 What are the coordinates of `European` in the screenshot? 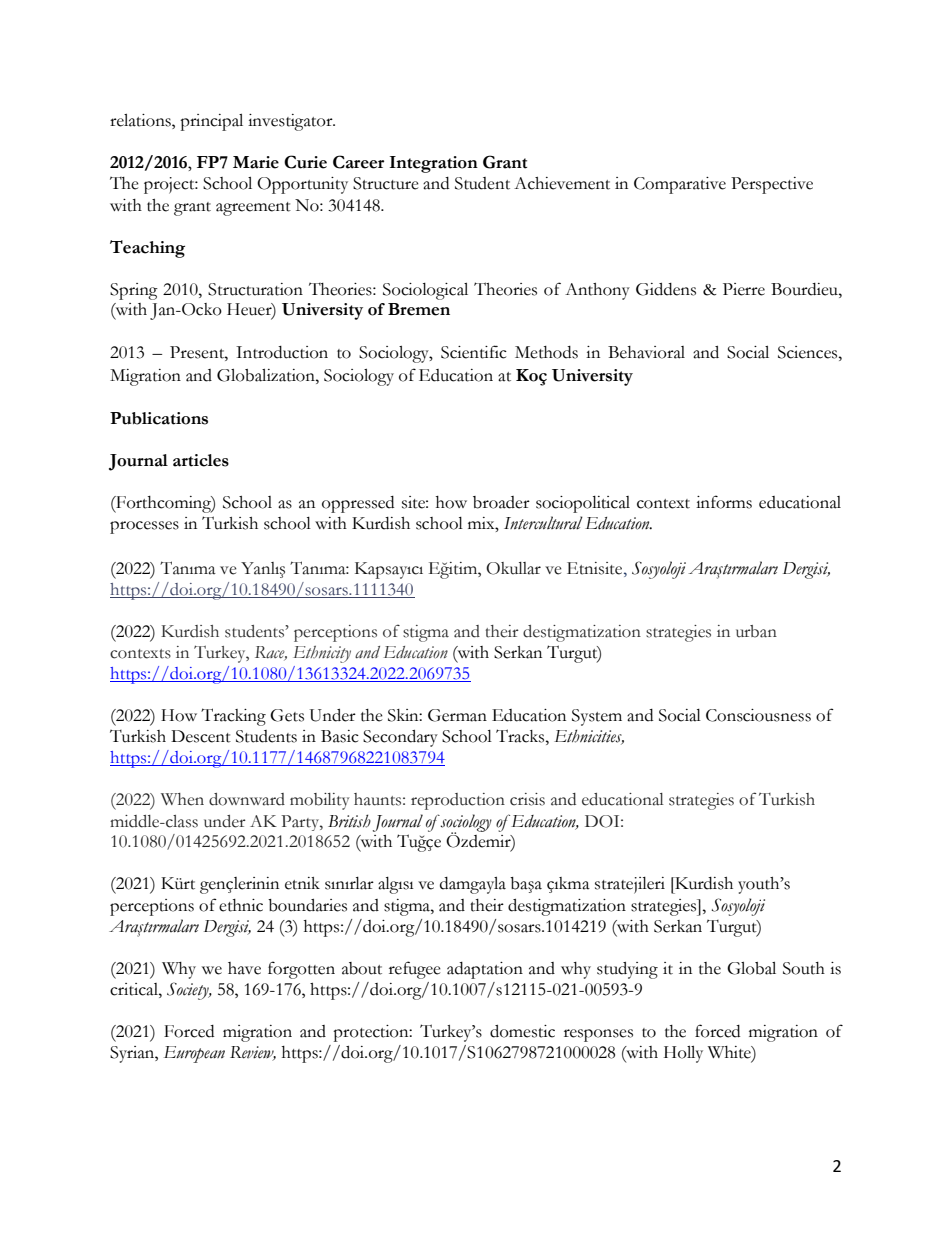 It's located at (194, 1054).
